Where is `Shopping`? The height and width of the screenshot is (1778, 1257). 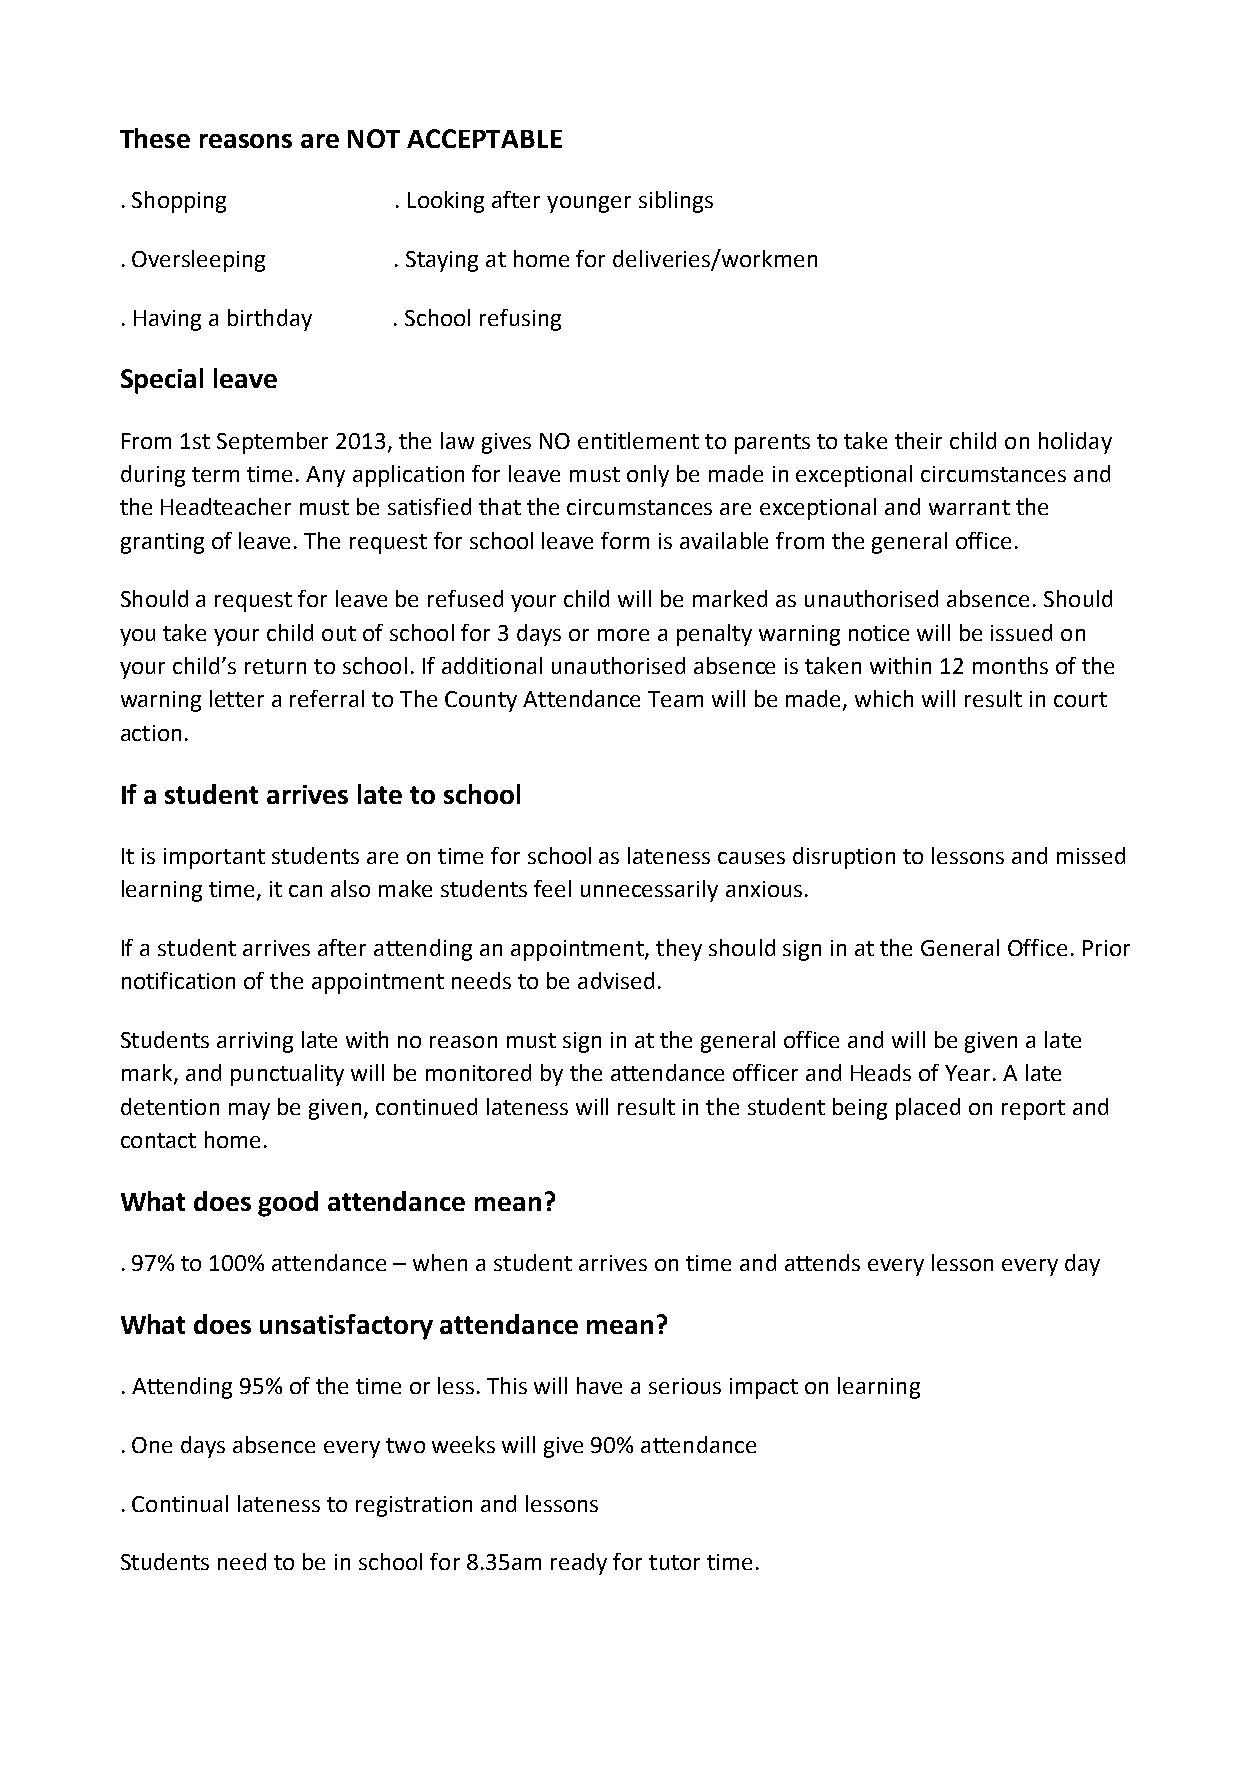
Shopping is located at coordinates (179, 202).
